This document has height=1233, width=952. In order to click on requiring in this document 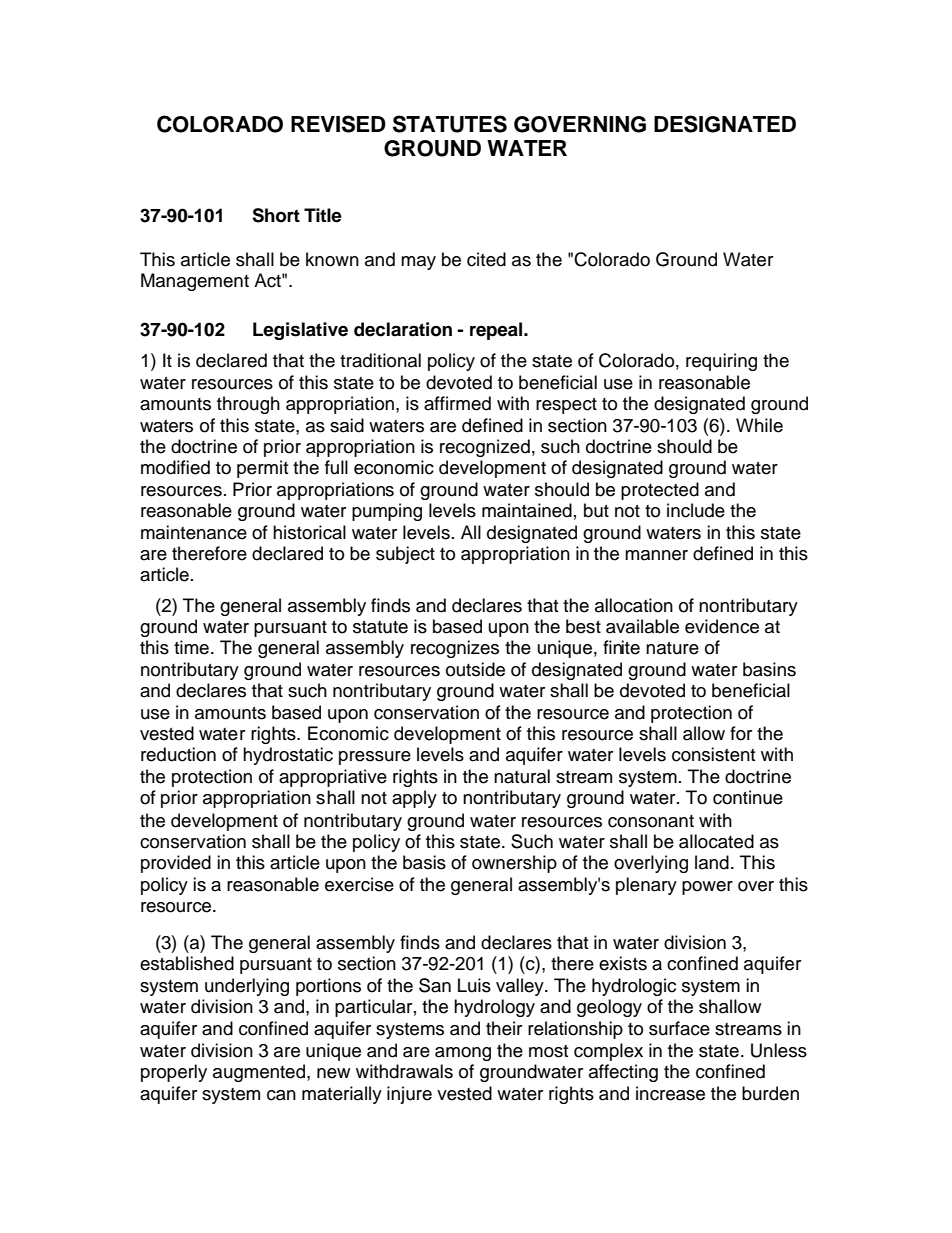, I will do `click(721, 362)`.
